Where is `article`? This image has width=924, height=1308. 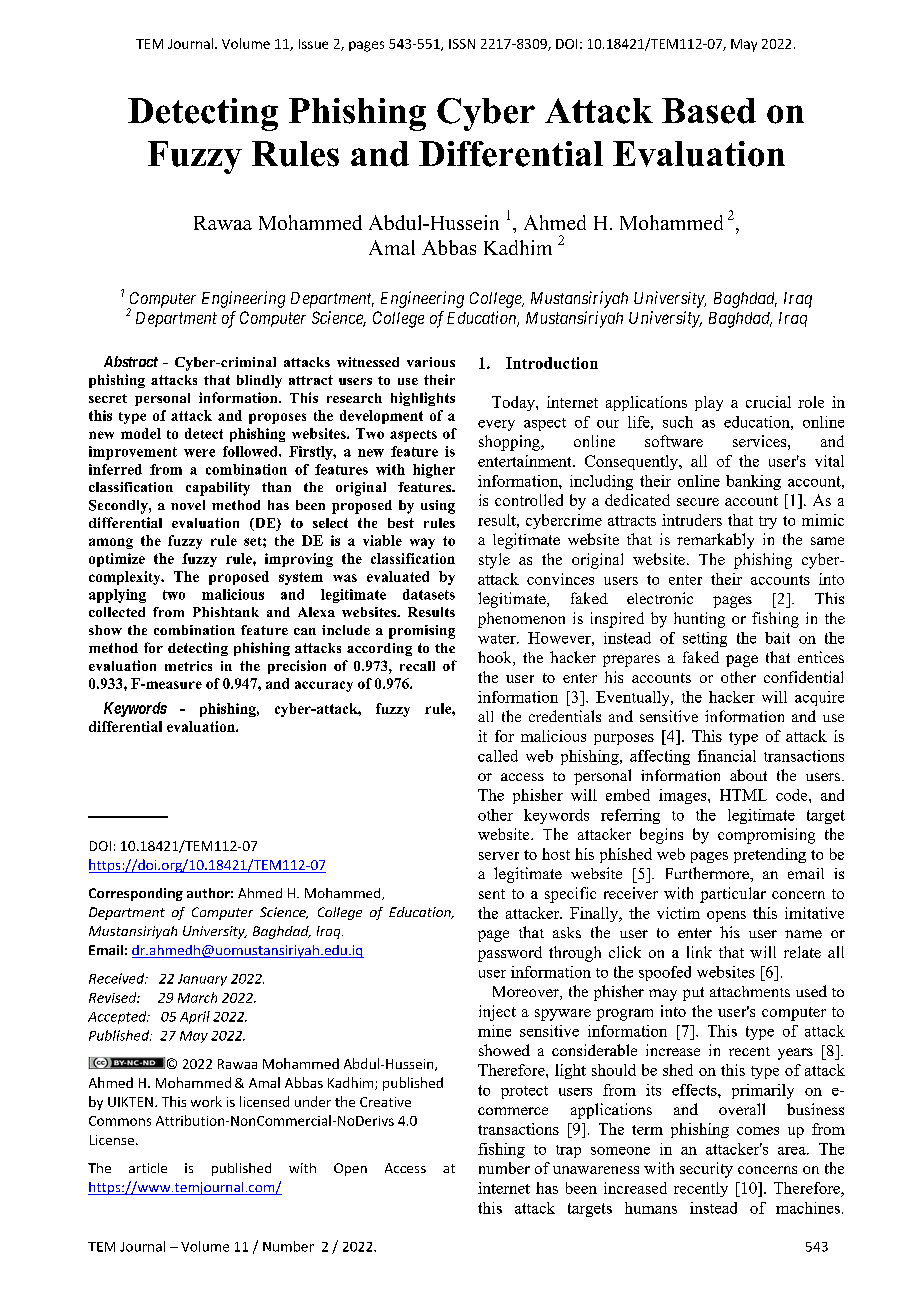
article is located at coordinates (148, 1168).
